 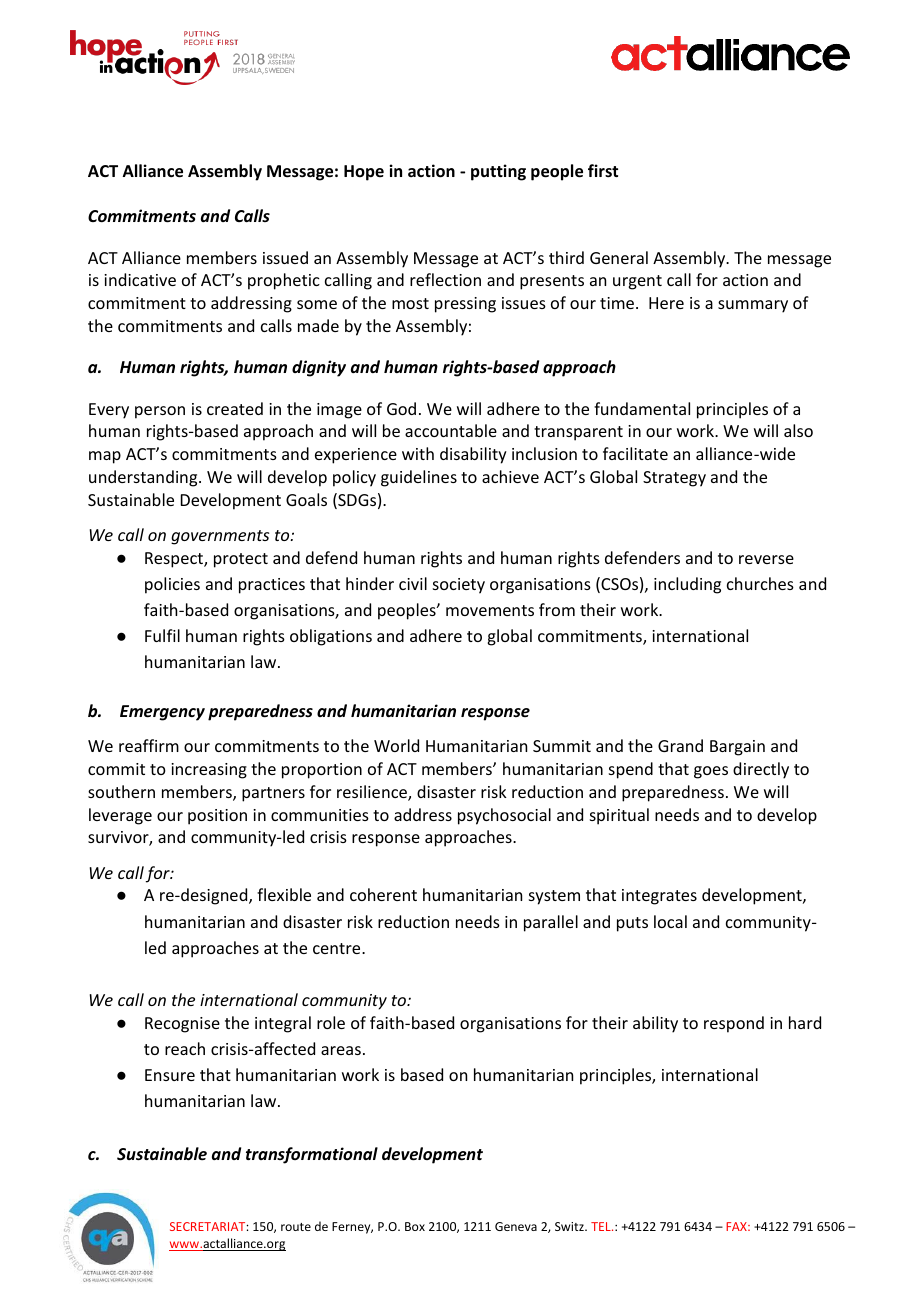 What do you see at coordinates (296, 1227) in the page?
I see `route` at bounding box center [296, 1227].
